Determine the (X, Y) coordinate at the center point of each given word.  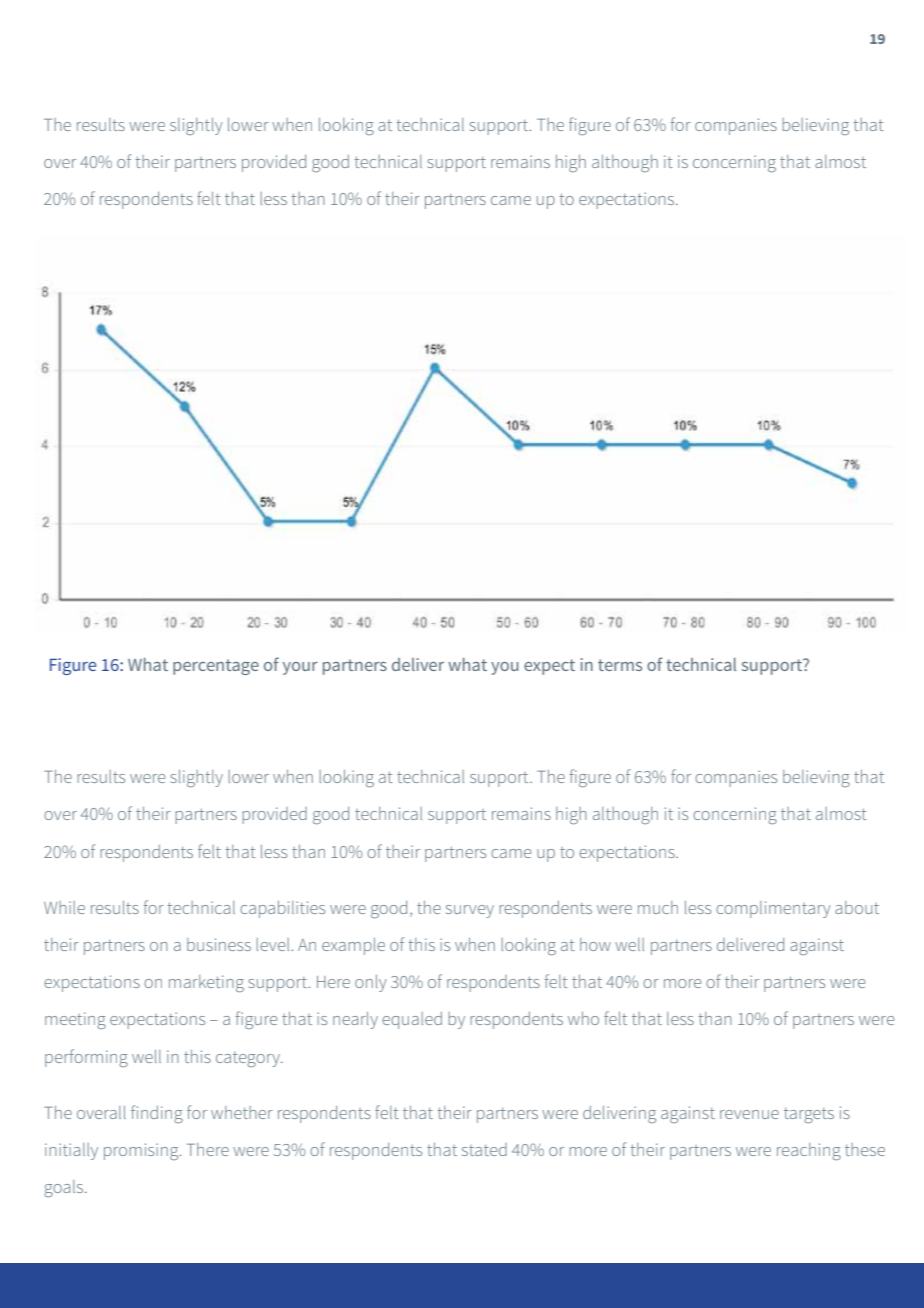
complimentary (773, 909)
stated (484, 1149)
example (353, 946)
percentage (216, 667)
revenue (749, 1114)
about (857, 907)
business (219, 944)
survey (470, 911)
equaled (412, 1020)
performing (86, 1058)
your (300, 668)
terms (620, 665)
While (64, 907)
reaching (809, 1151)
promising (142, 1151)
